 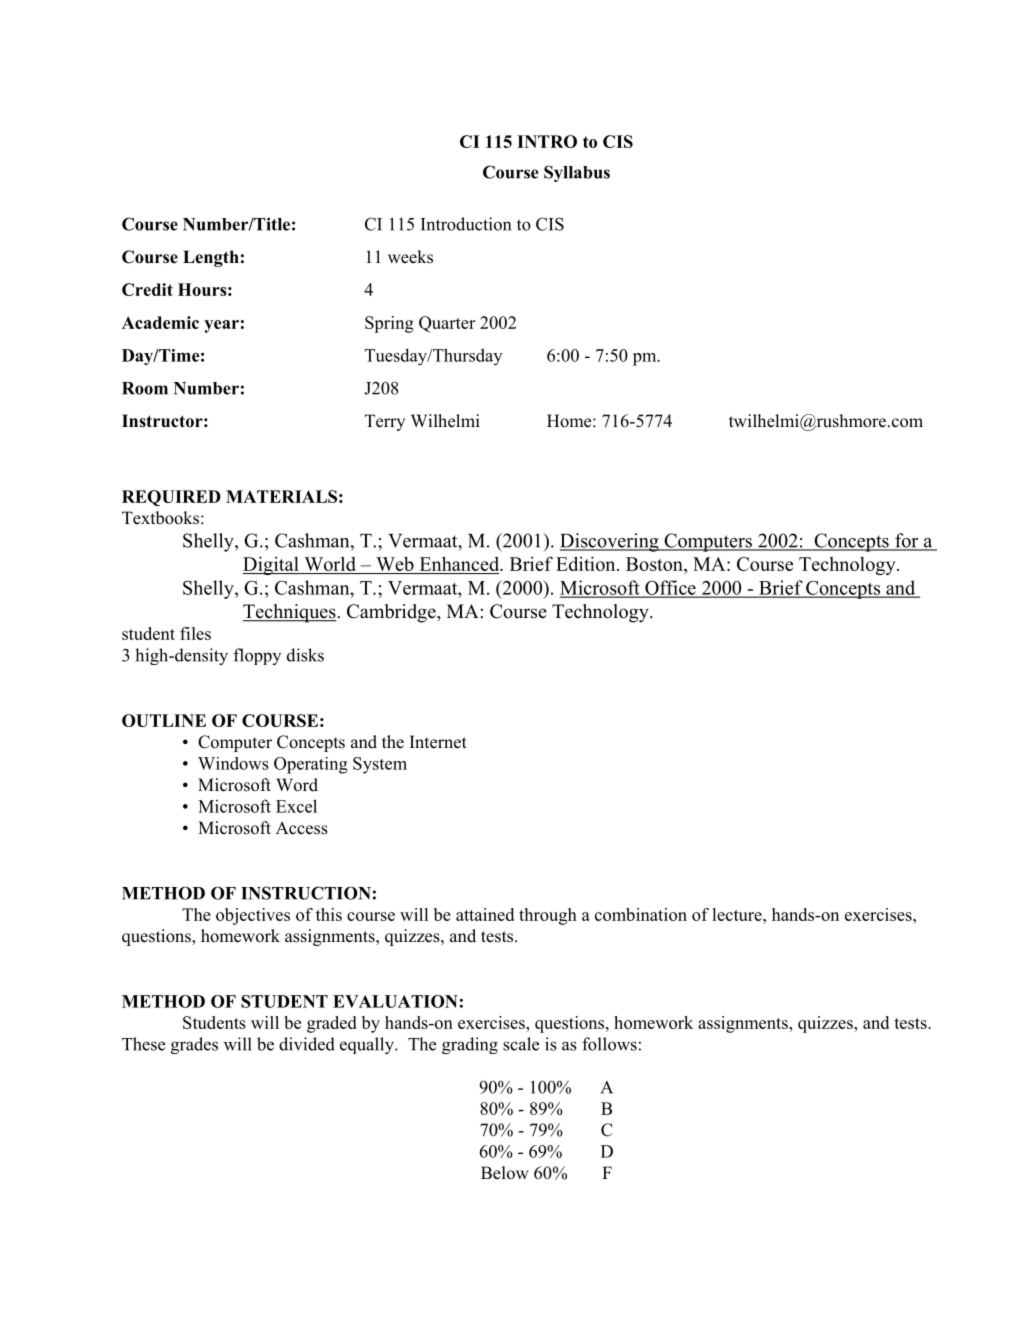 What do you see at coordinates (577, 173) in the image?
I see `Syllabus` at bounding box center [577, 173].
